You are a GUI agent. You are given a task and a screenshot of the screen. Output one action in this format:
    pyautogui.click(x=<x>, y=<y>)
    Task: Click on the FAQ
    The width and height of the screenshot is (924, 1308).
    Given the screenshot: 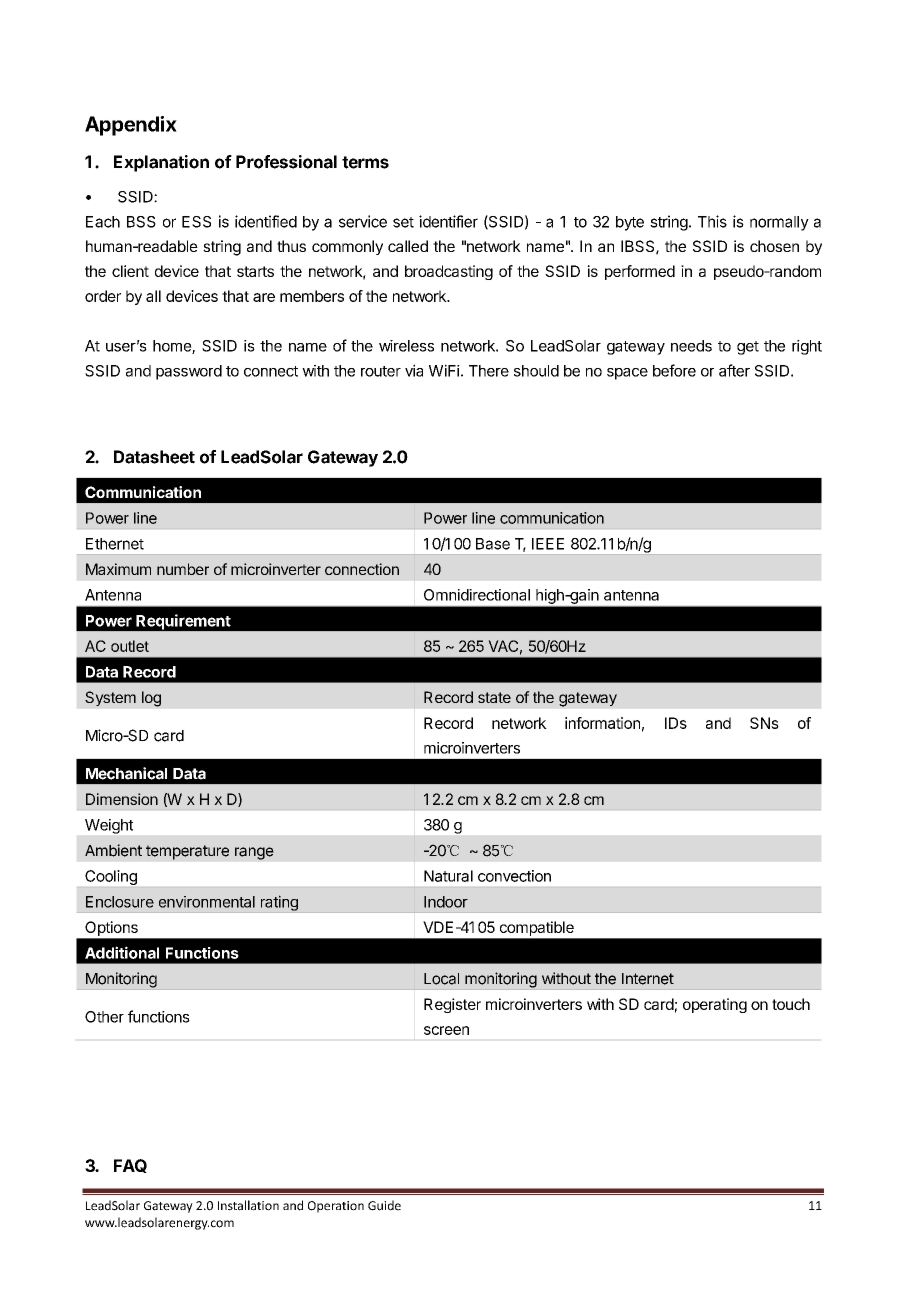 What is the action you would take?
    pyautogui.click(x=130, y=1166)
